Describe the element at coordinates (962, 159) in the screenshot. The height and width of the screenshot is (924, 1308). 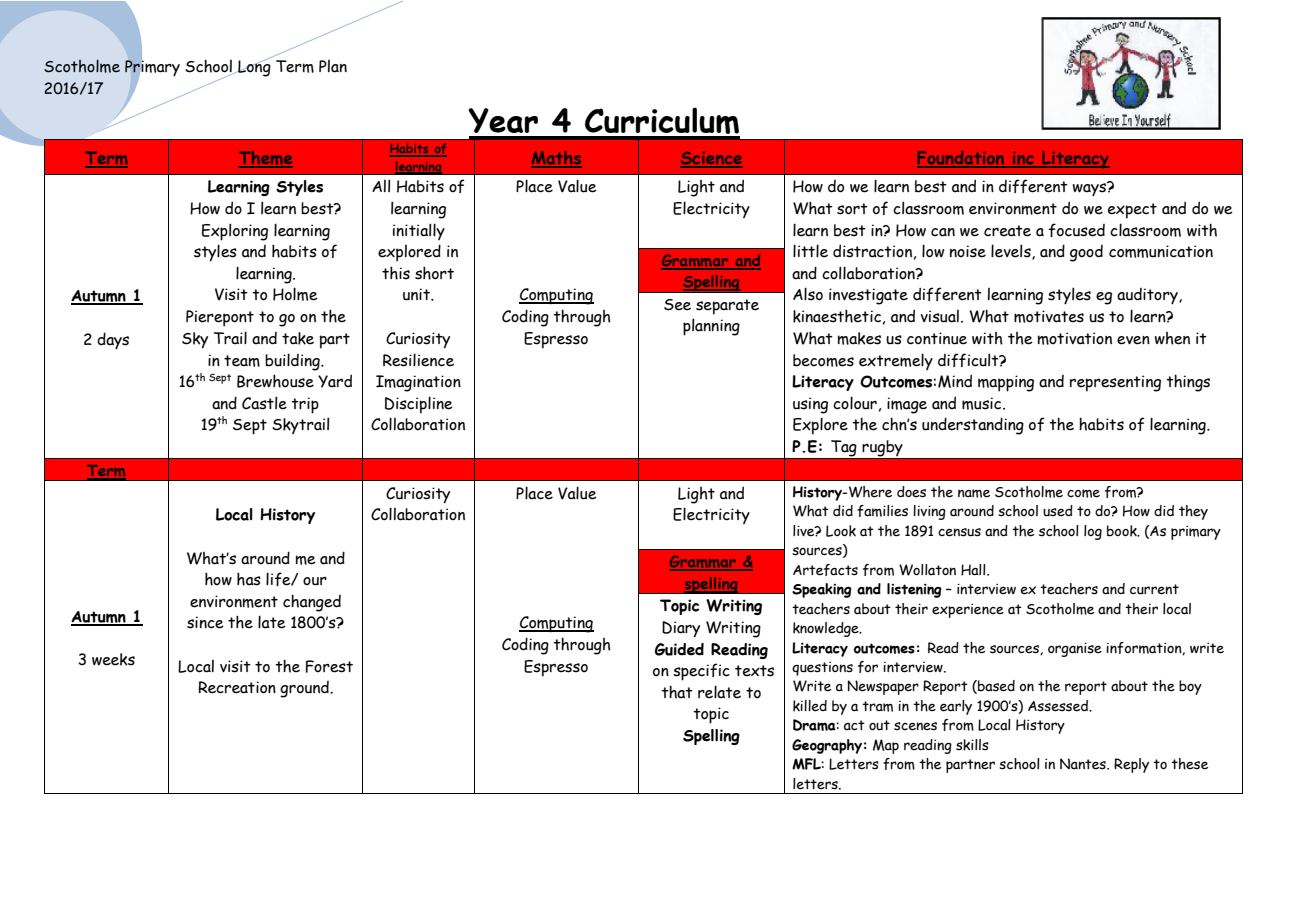
I see `Foundation` at that location.
